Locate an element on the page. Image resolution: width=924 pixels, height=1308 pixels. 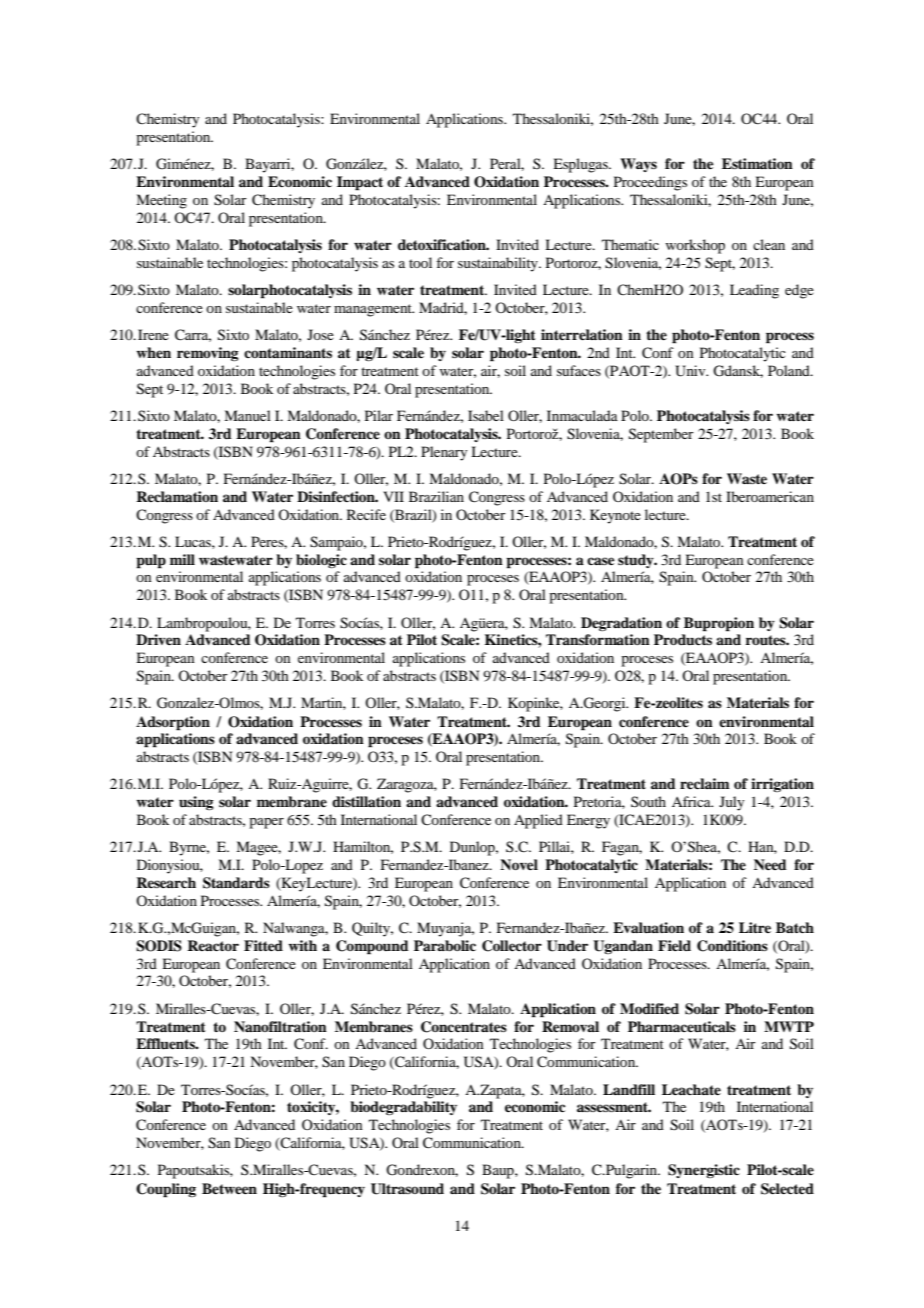
Manuel is located at coordinates (247, 415).
